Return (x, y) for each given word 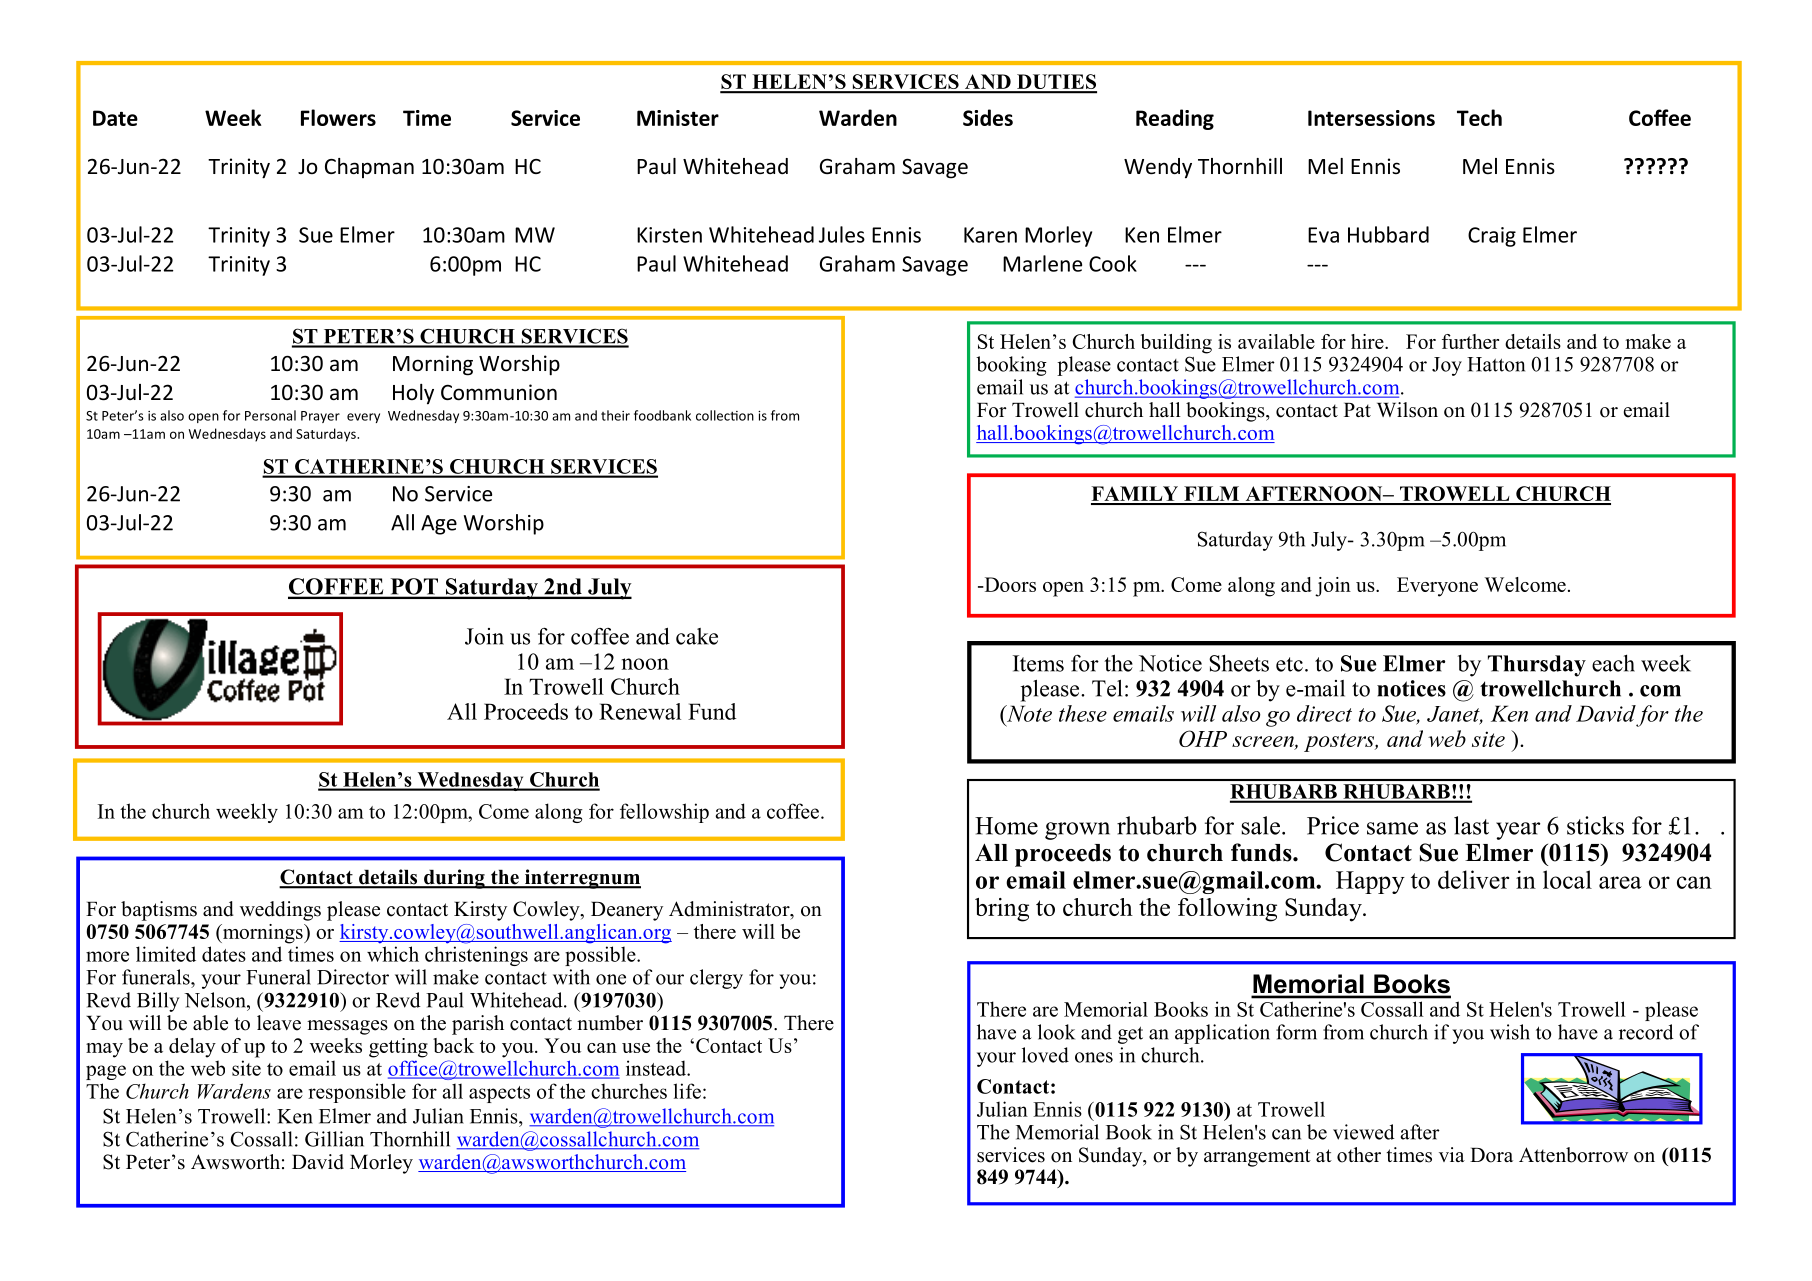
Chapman (369, 168)
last (1471, 825)
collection (725, 415)
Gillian (334, 1139)
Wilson (1407, 410)
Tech (1479, 117)
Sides (988, 117)
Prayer (320, 417)
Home (1006, 826)
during (454, 879)
